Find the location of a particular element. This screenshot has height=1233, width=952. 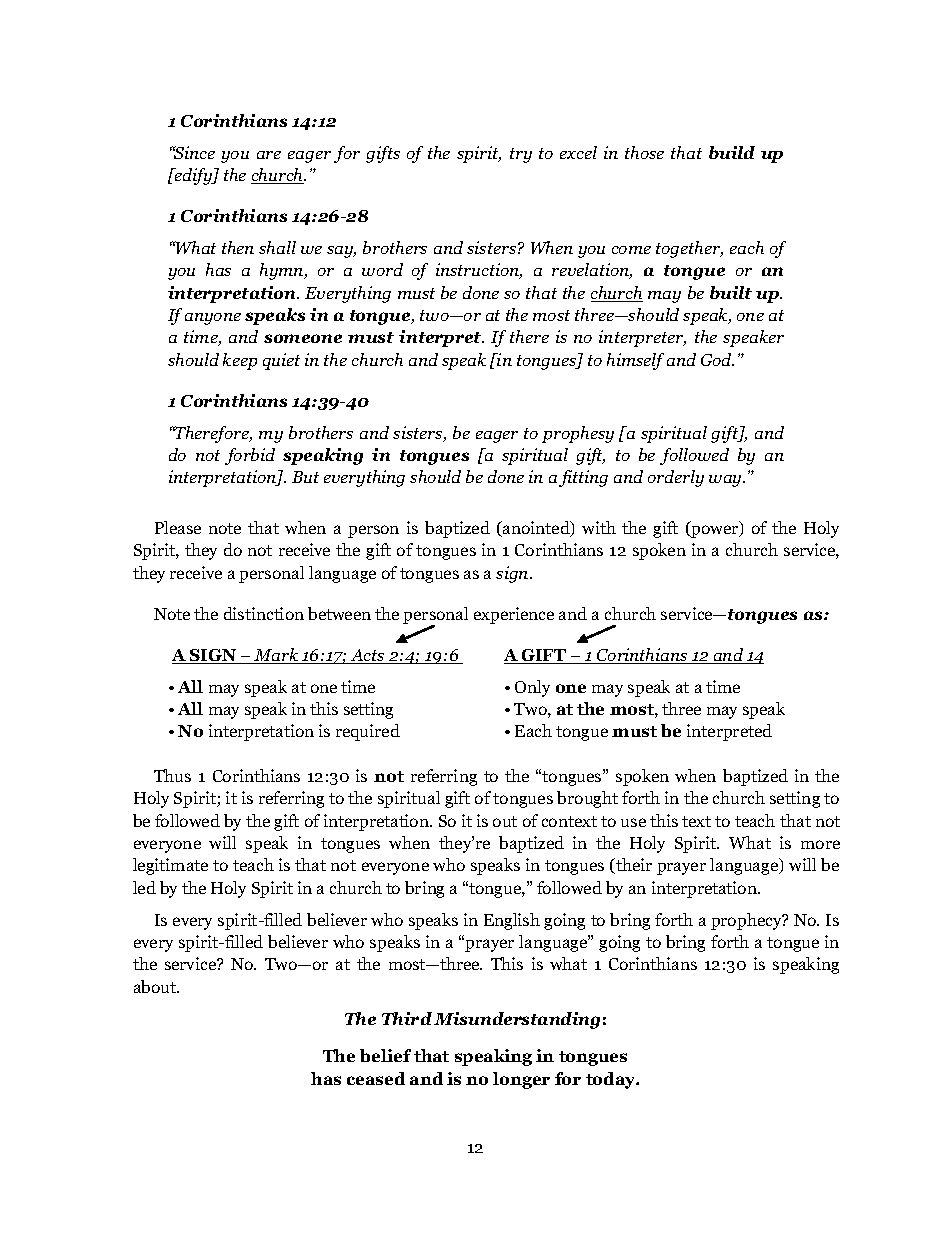

about is located at coordinates (156, 986).
